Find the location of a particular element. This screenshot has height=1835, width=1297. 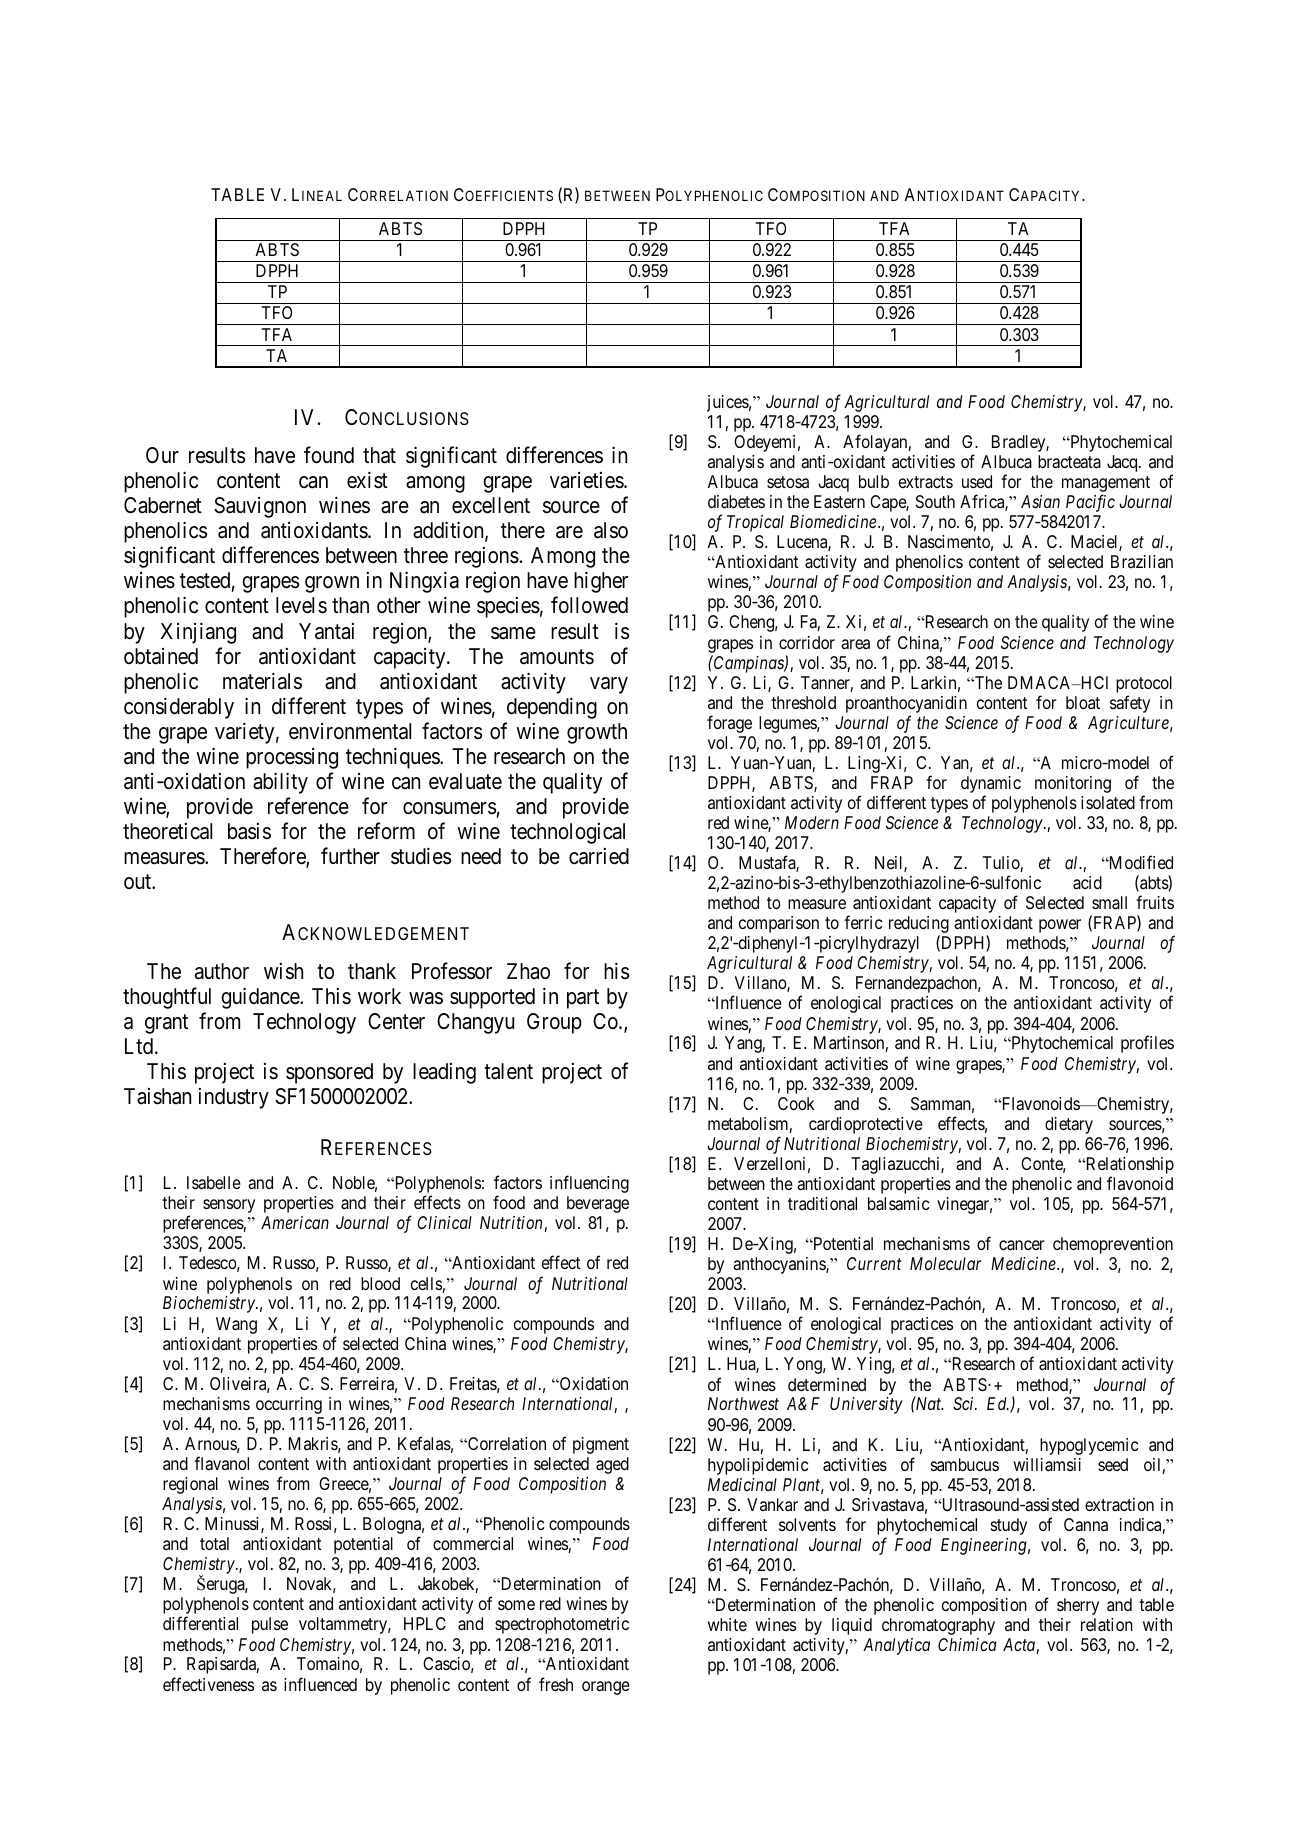

acid is located at coordinates (1087, 883).
